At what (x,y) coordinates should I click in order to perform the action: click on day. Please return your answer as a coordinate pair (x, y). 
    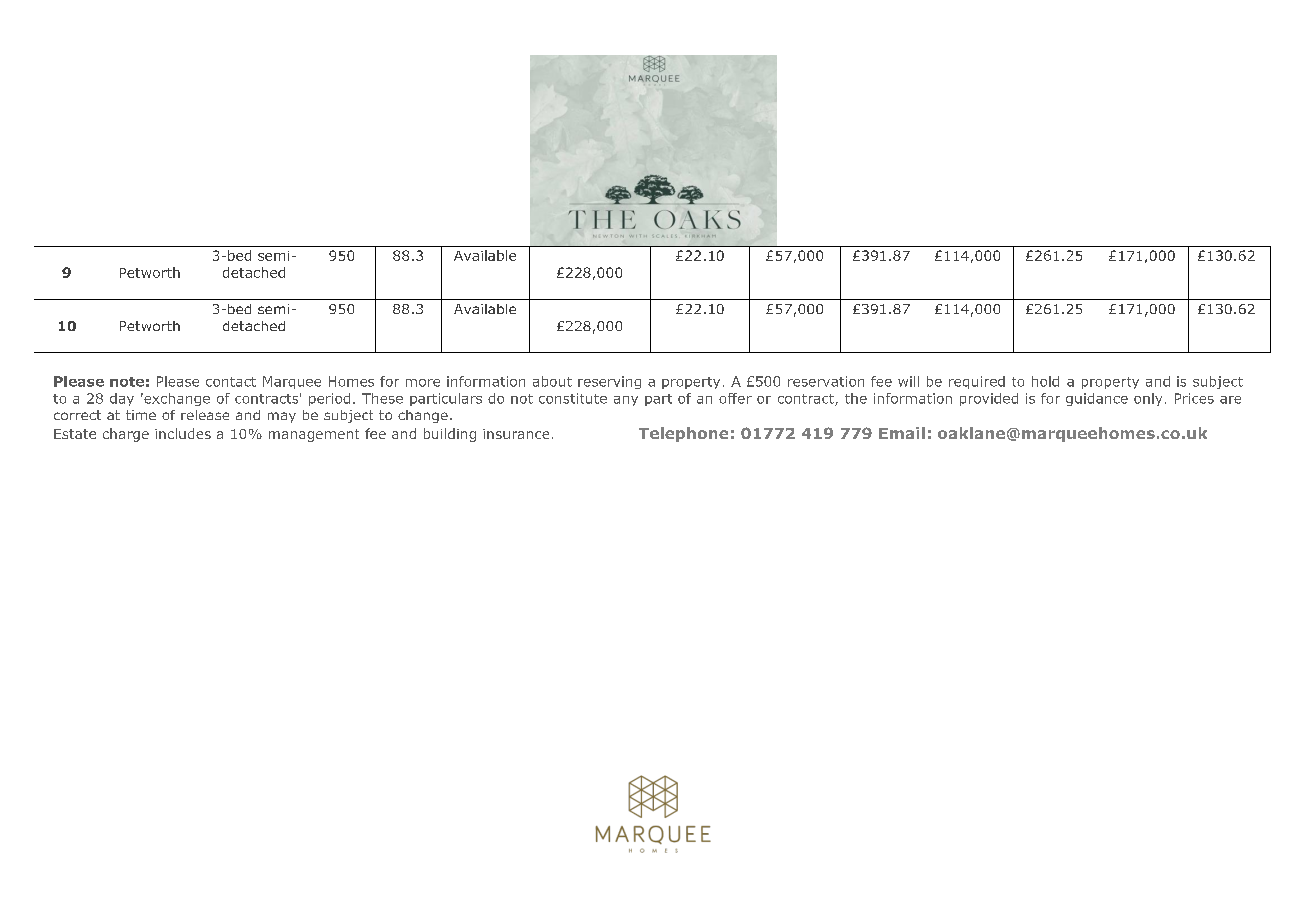
    Looking at the image, I should click on (122, 399).
